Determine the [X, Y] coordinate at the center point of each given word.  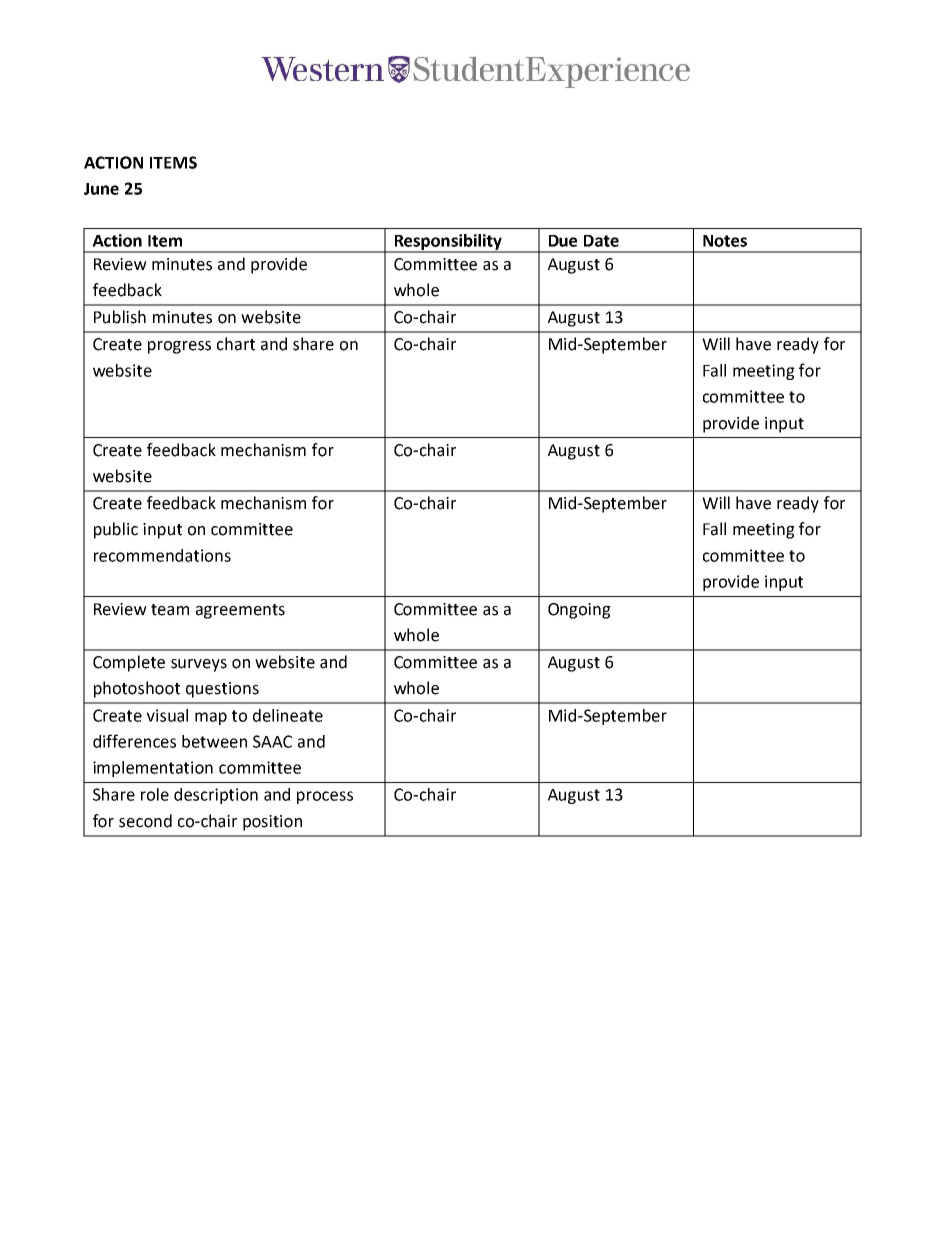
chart [236, 344]
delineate [288, 715]
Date [601, 241]
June [101, 189]
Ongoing [579, 611]
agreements [240, 611]
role [155, 794]
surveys [199, 665]
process [325, 797]
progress [179, 347]
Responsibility [448, 243]
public [116, 530]
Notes [725, 241]
